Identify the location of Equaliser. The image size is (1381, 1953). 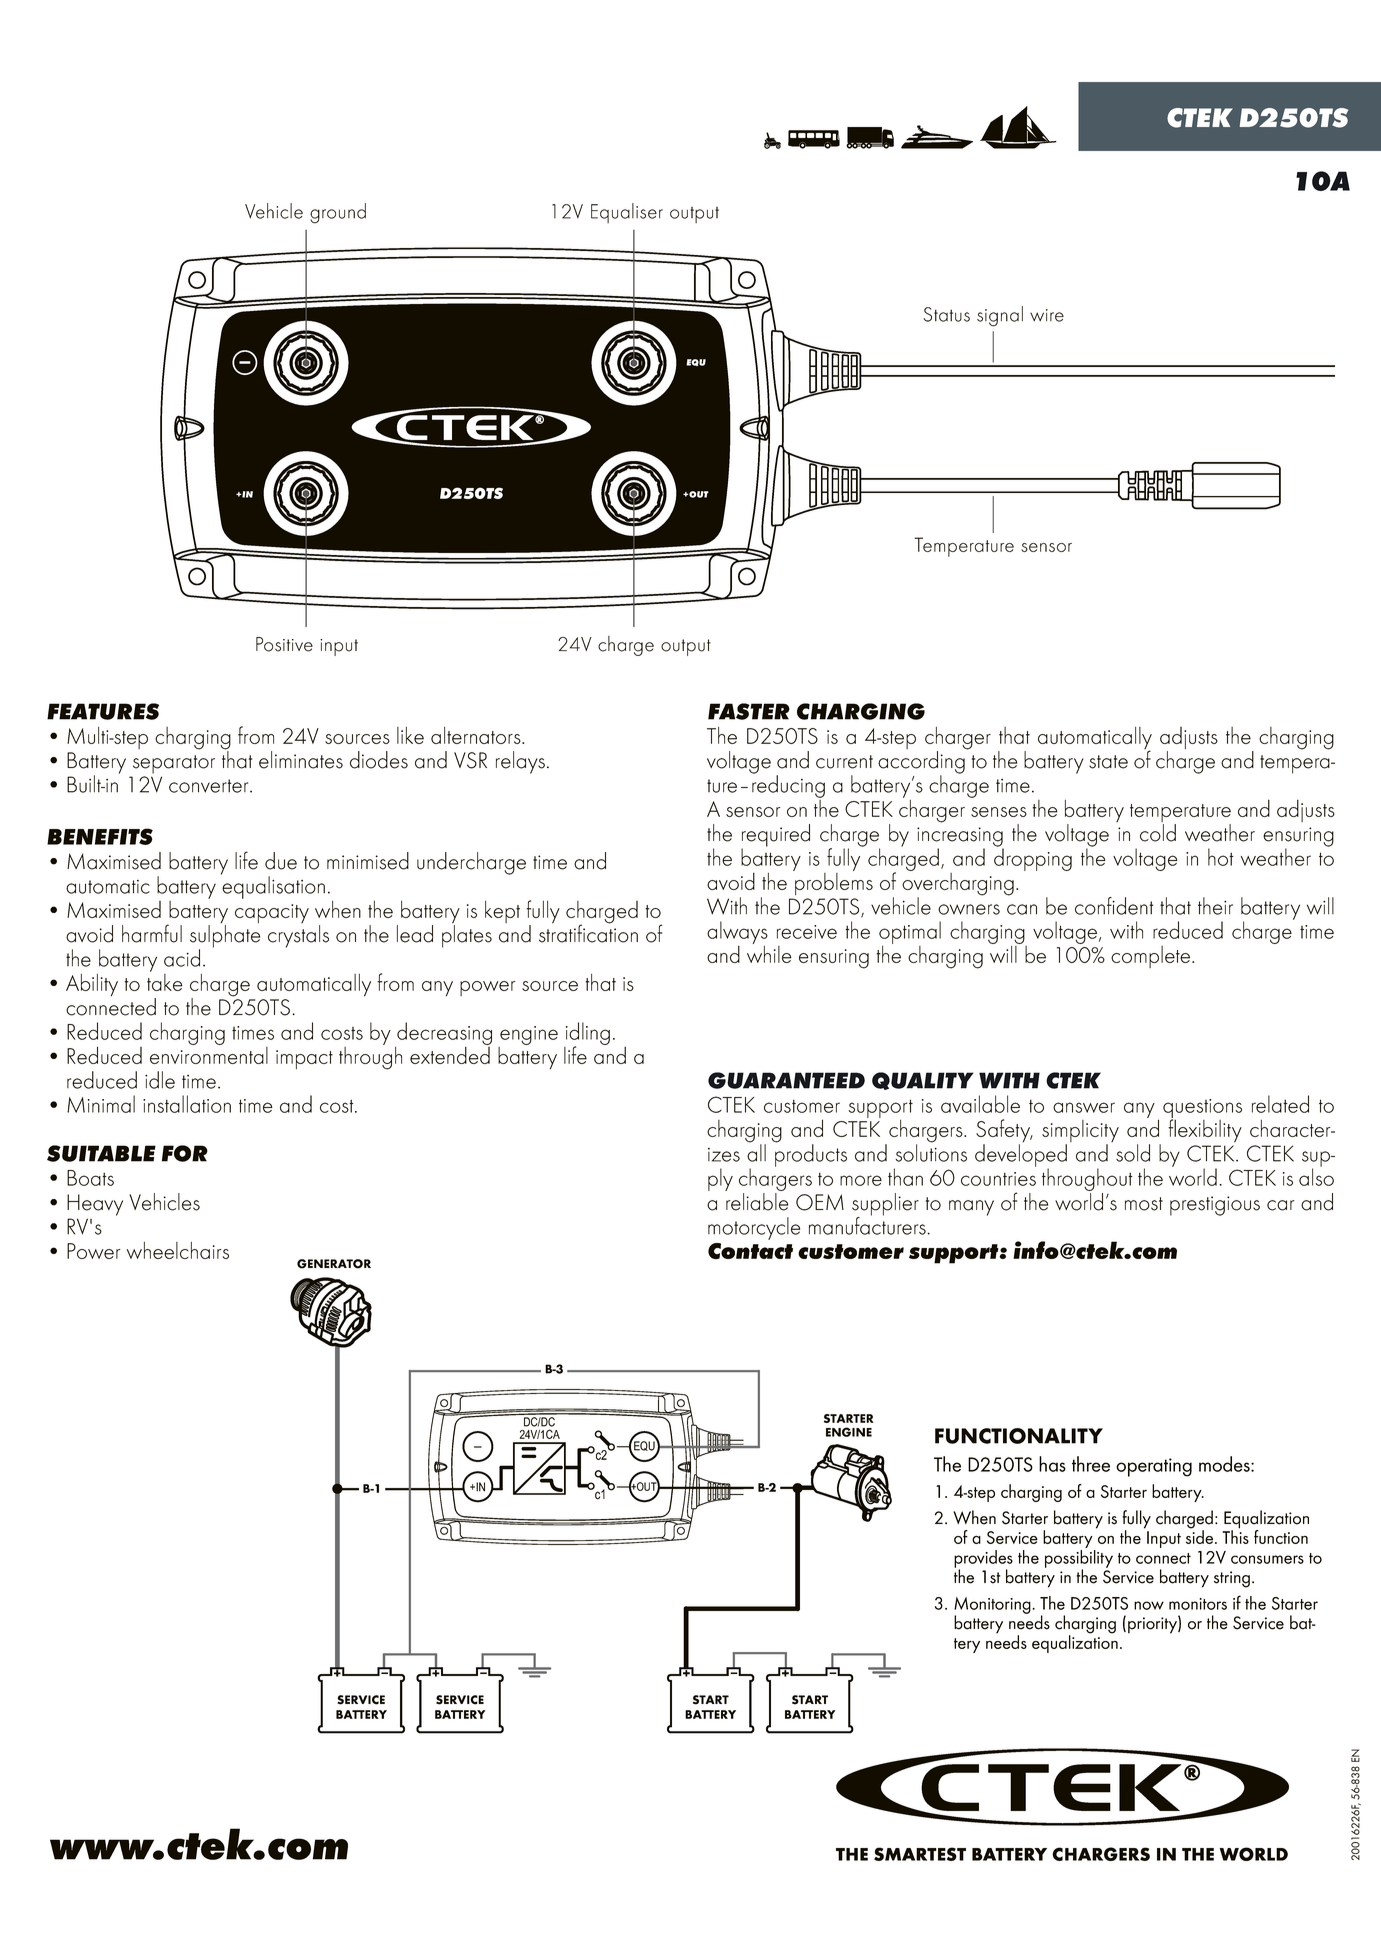
(627, 213).
